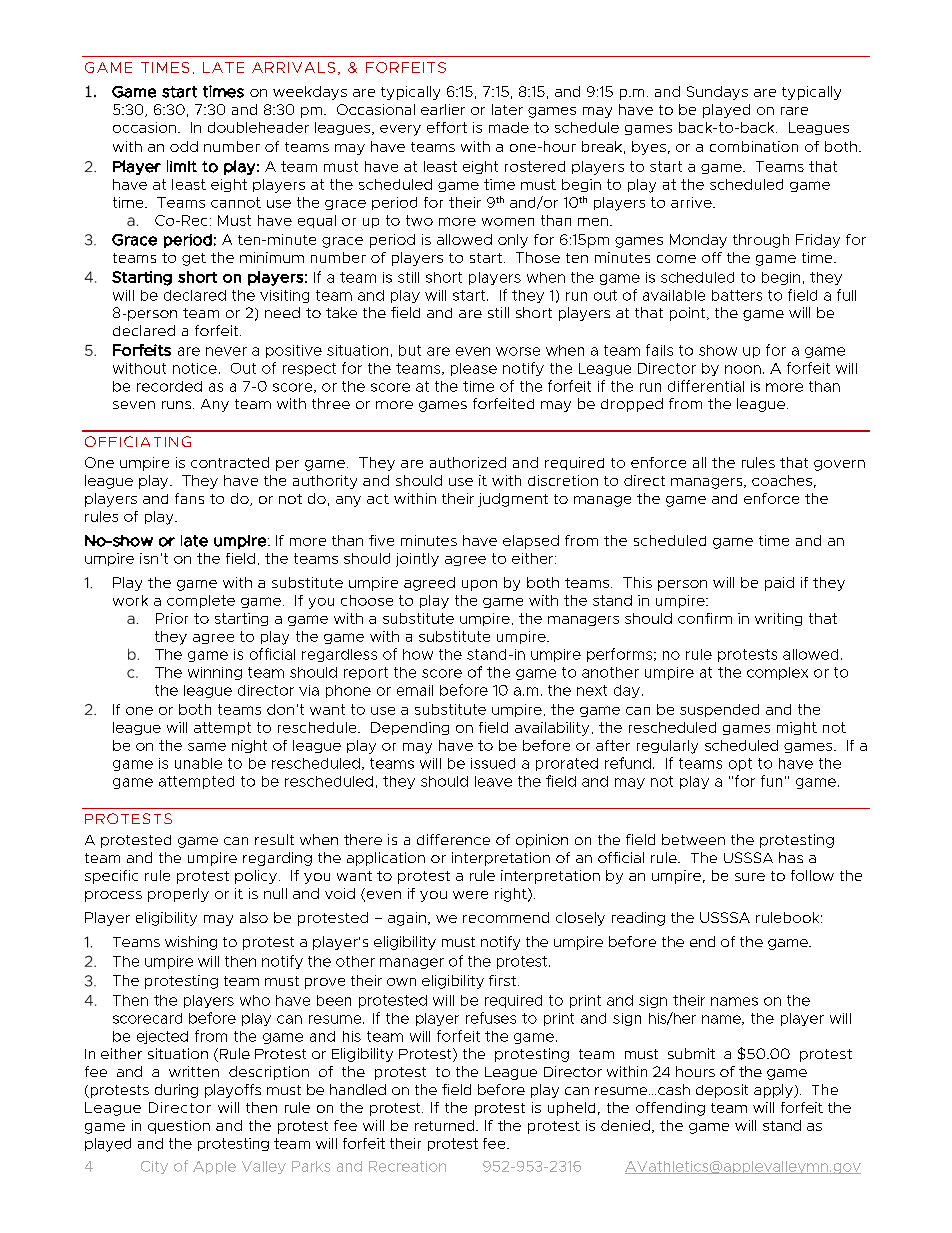 Image resolution: width=952 pixels, height=1233 pixels. I want to click on noon, so click(743, 369).
